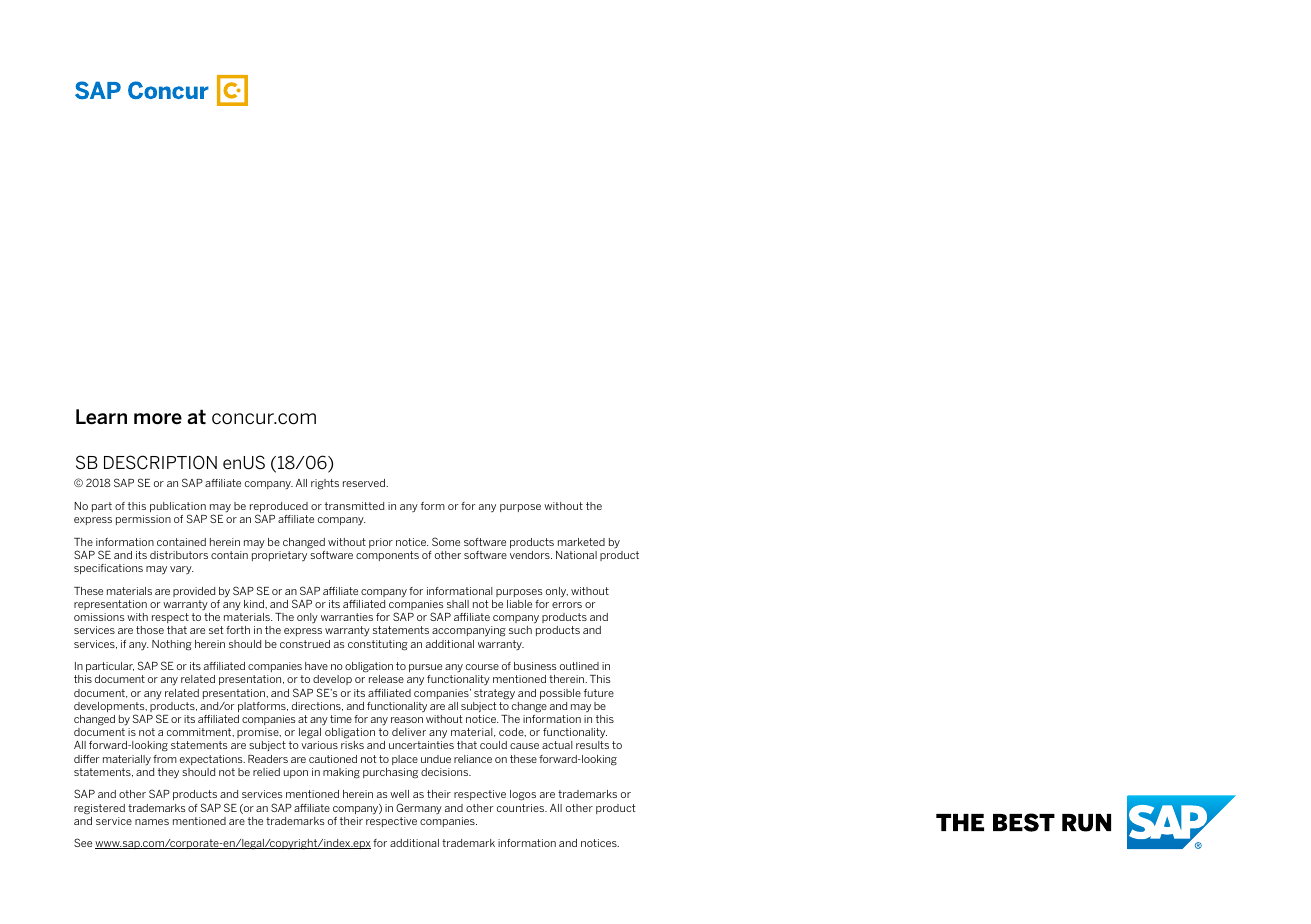  Describe the element at coordinates (347, 617) in the screenshot. I see `warranties` at that location.
